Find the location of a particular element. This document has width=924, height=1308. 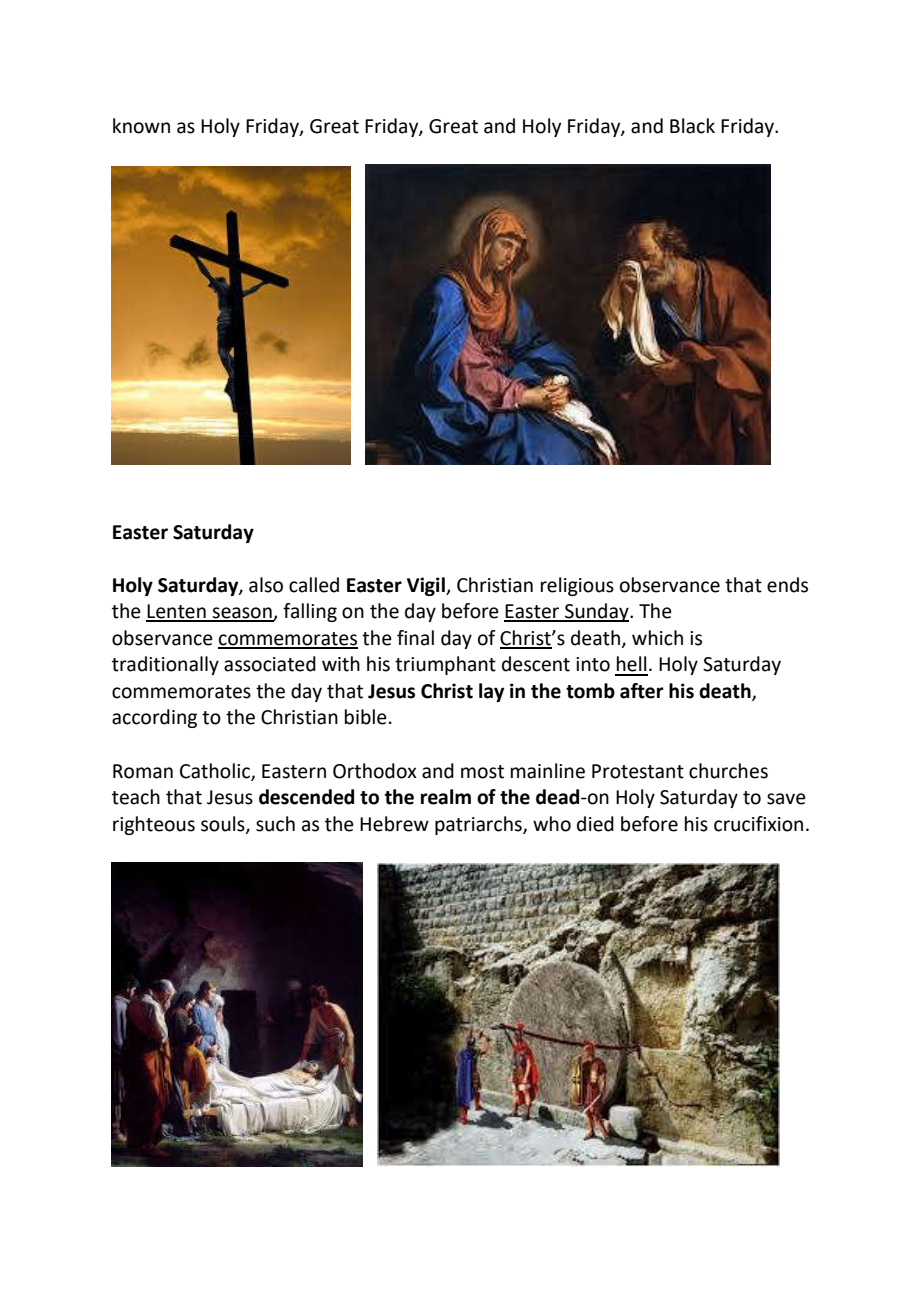

final is located at coordinates (415, 638).
